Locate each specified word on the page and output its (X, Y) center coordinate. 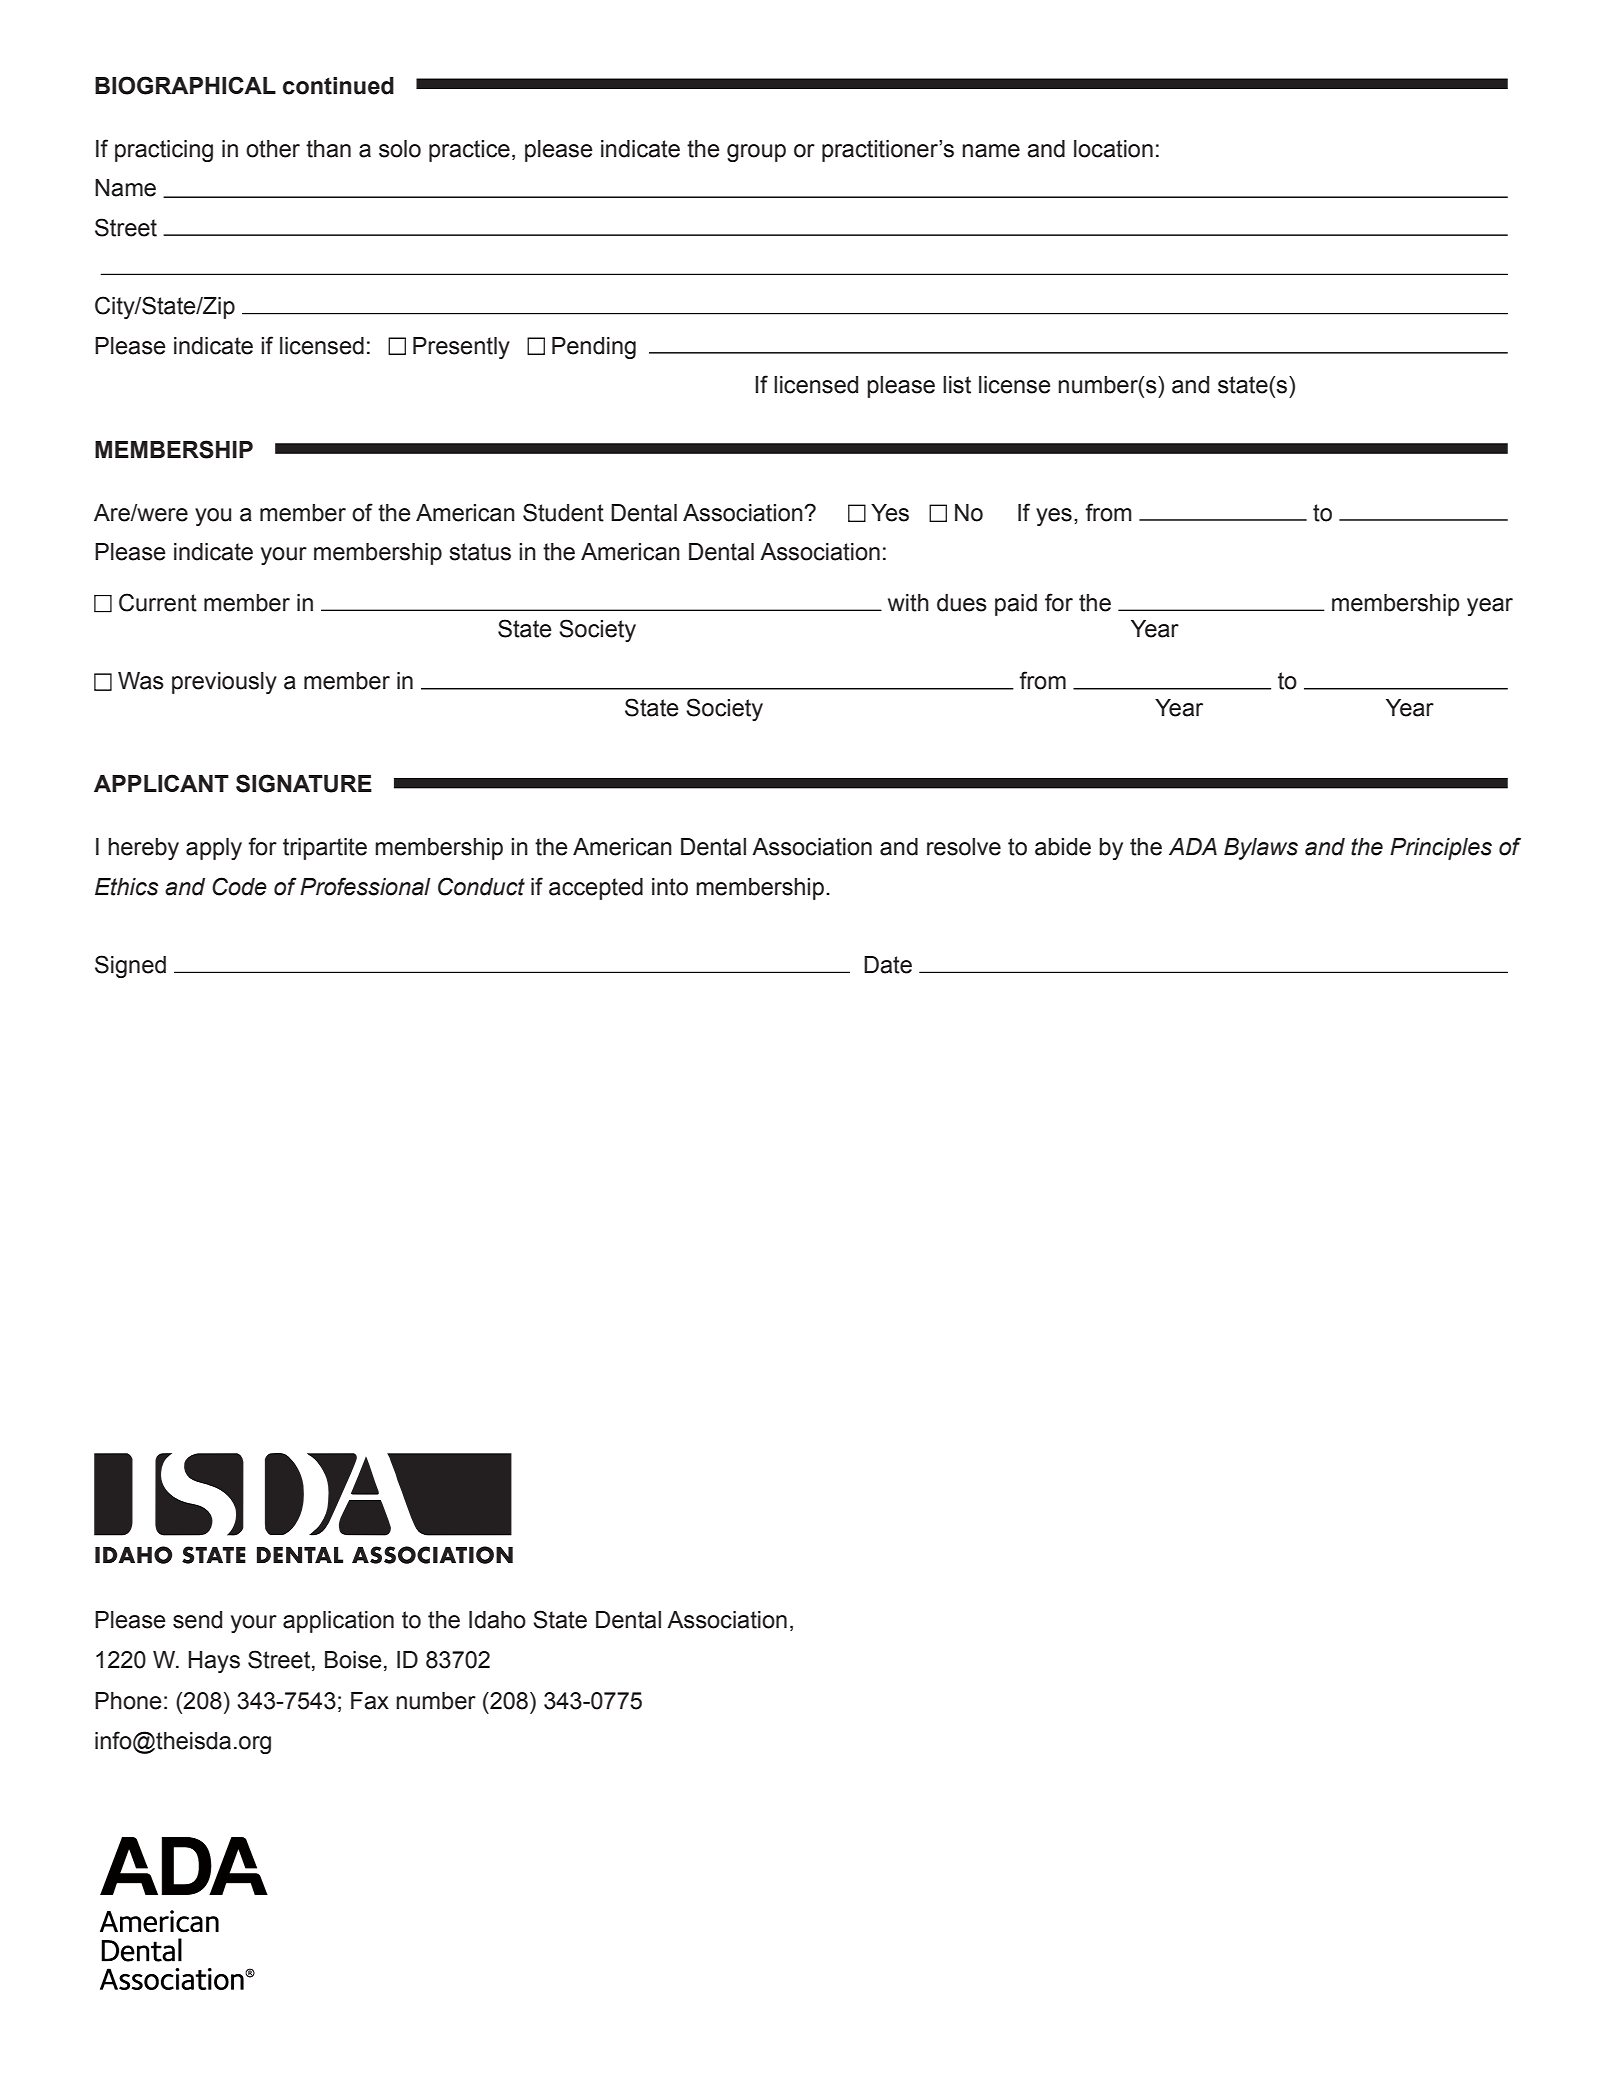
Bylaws (1261, 849)
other (273, 149)
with (908, 603)
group (756, 153)
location (1113, 149)
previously (224, 683)
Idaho (497, 1620)
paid (1016, 605)
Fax (370, 1701)
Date (888, 965)
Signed (130, 966)
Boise (353, 1660)
